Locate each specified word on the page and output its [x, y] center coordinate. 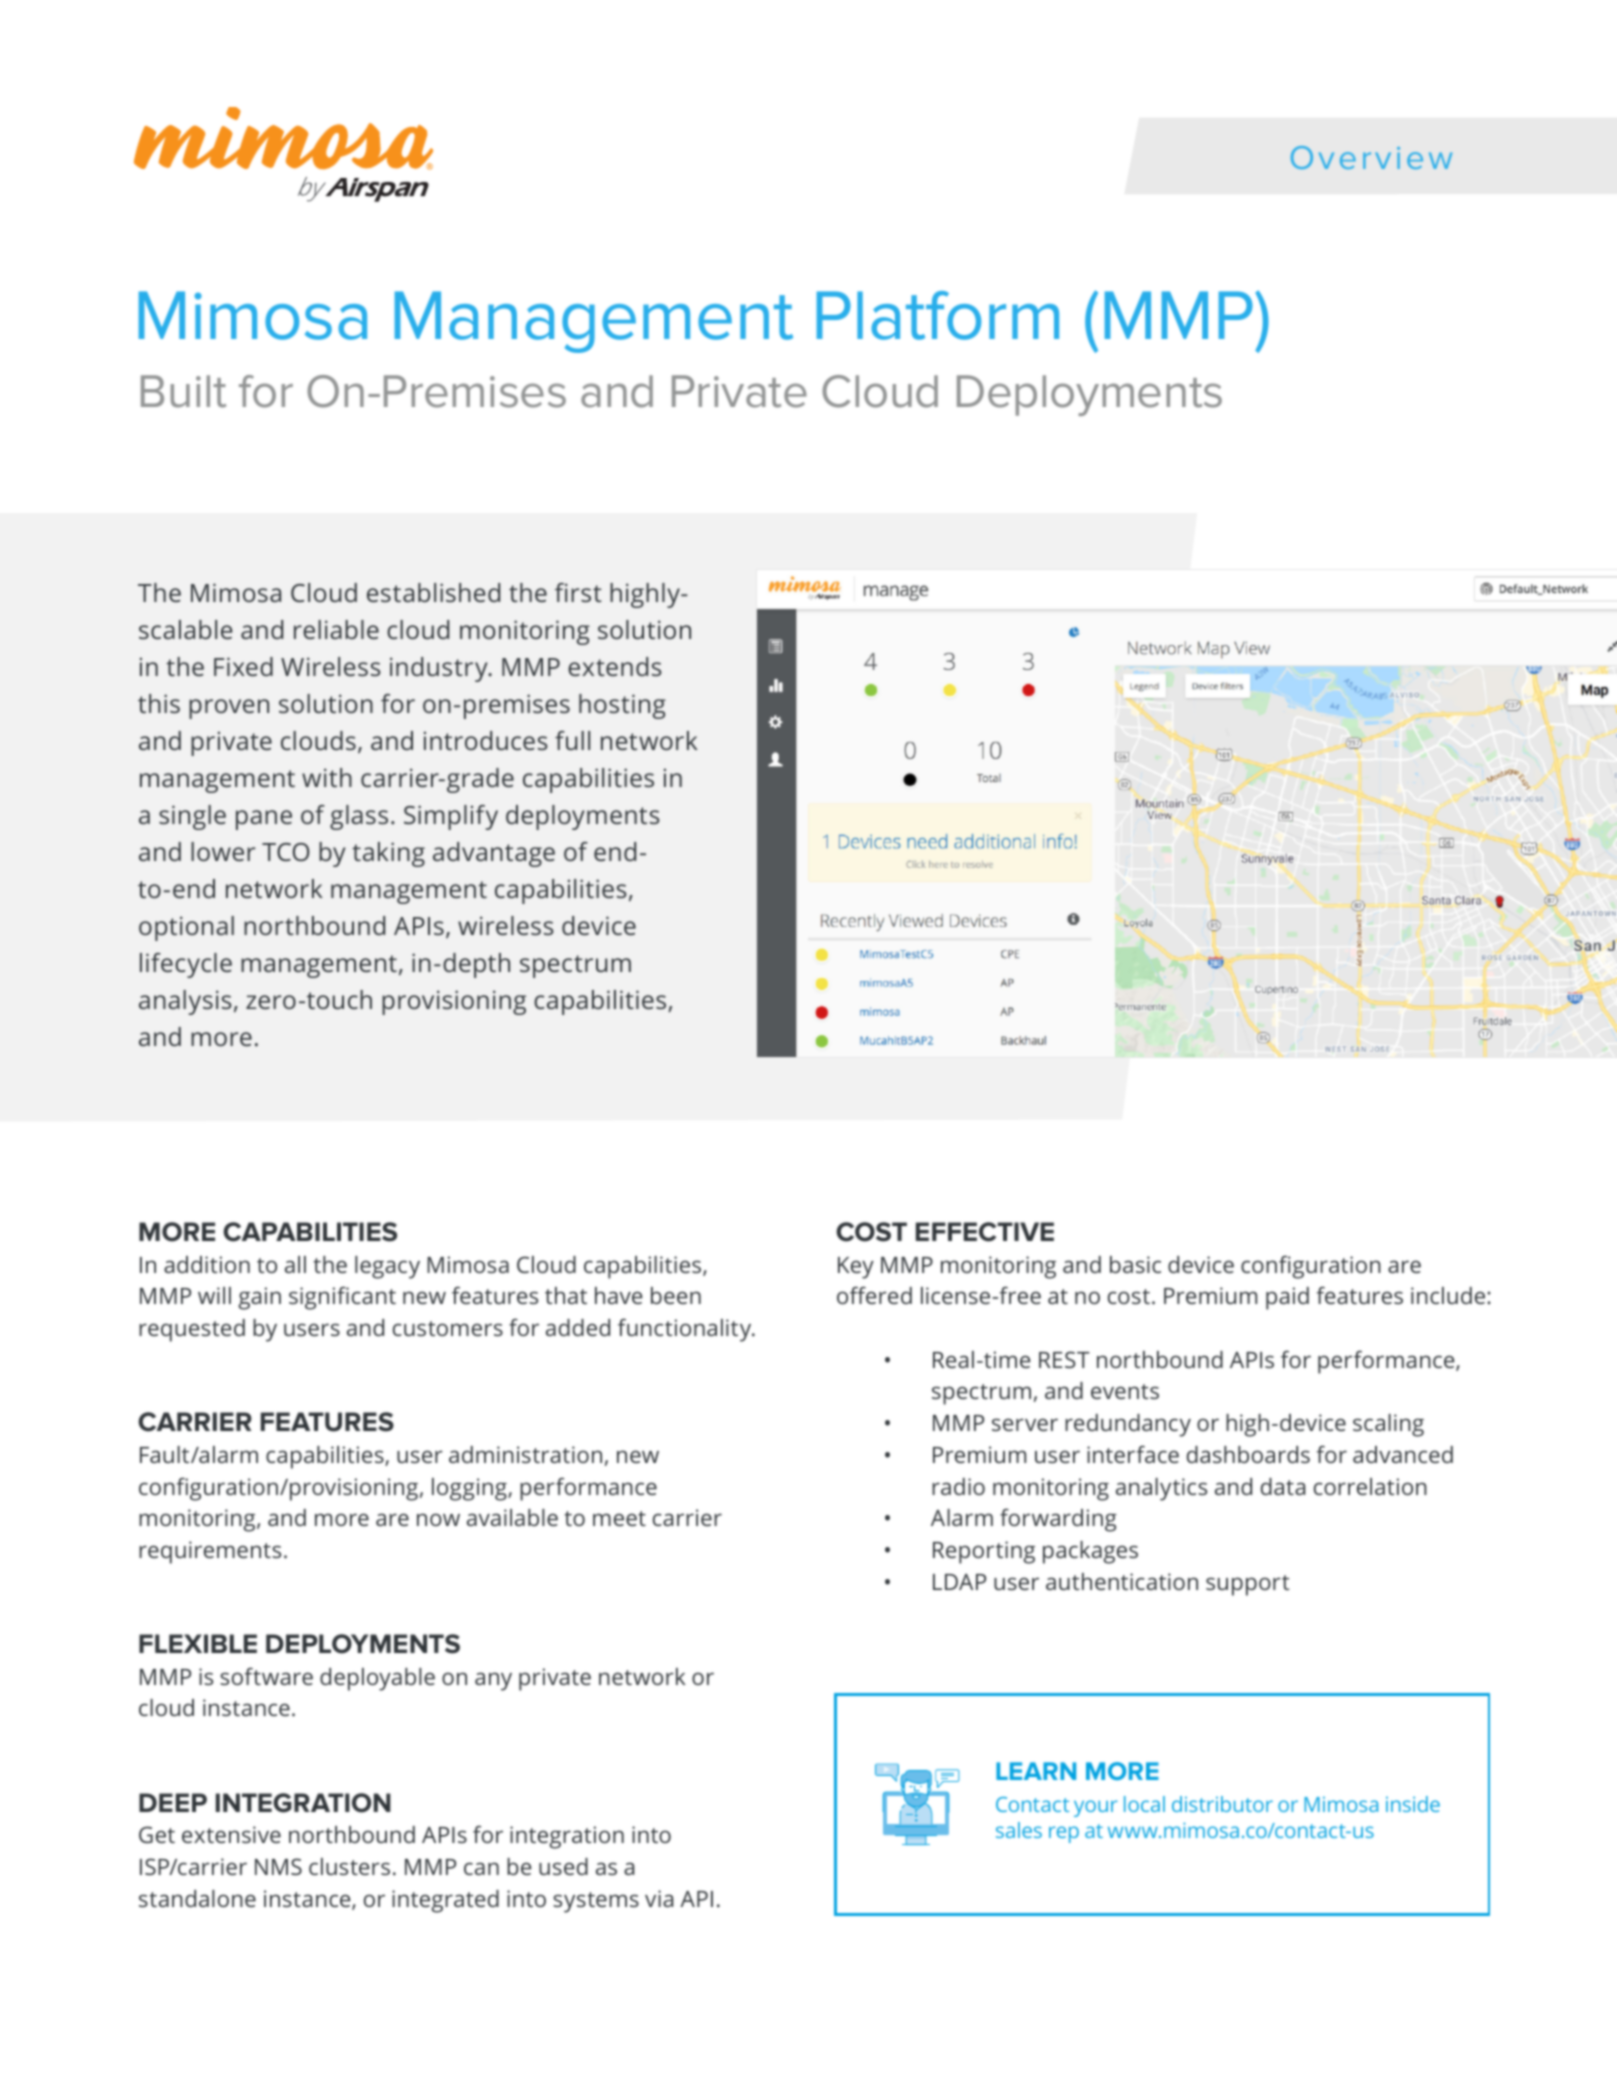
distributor [1222, 1804]
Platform [938, 315]
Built [183, 391]
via [659, 1898]
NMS [278, 1866]
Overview [1371, 157]
